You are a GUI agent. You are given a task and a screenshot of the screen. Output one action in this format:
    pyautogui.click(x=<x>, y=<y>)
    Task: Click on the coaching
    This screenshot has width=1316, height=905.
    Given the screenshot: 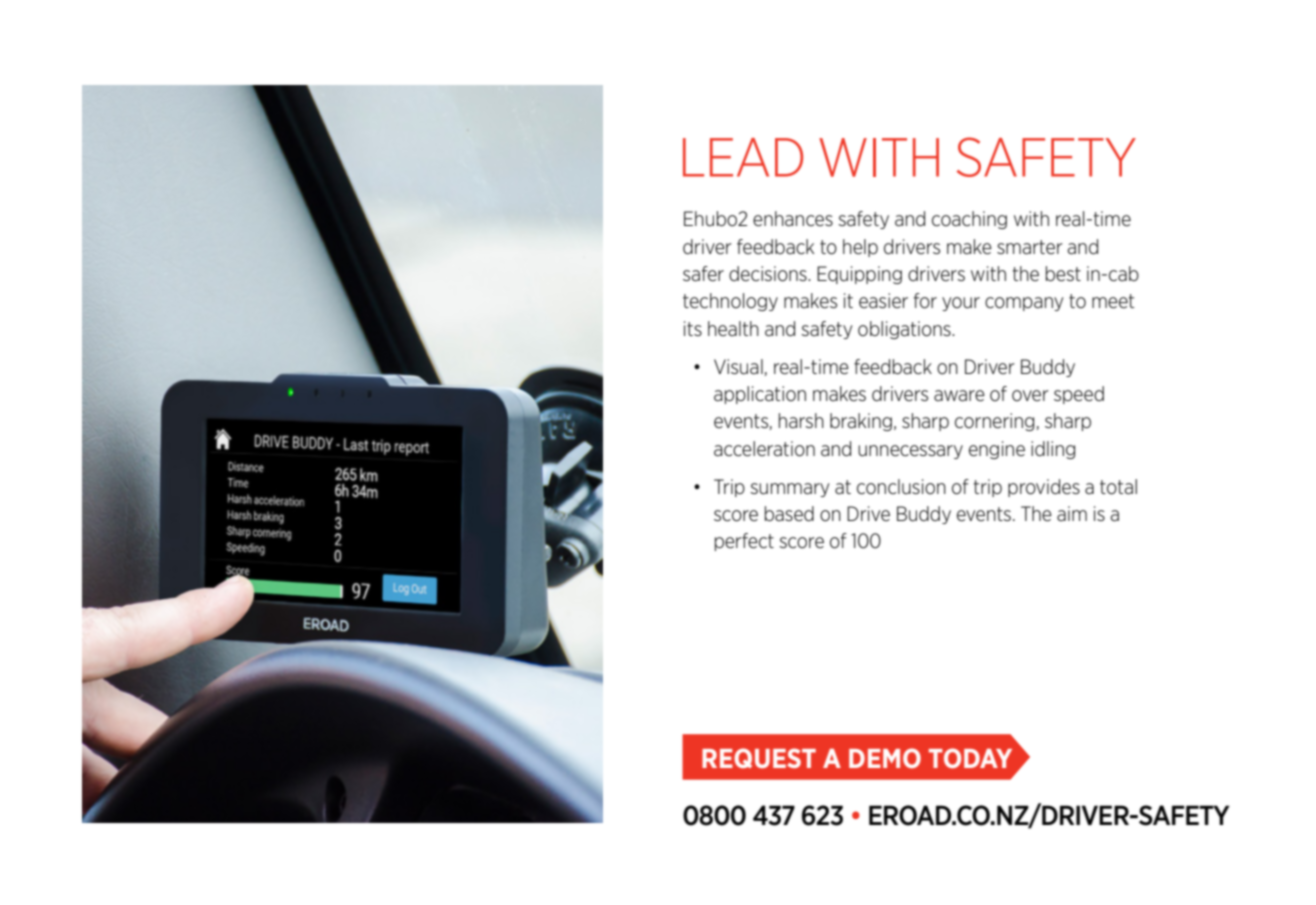 What is the action you would take?
    pyautogui.click(x=969, y=220)
